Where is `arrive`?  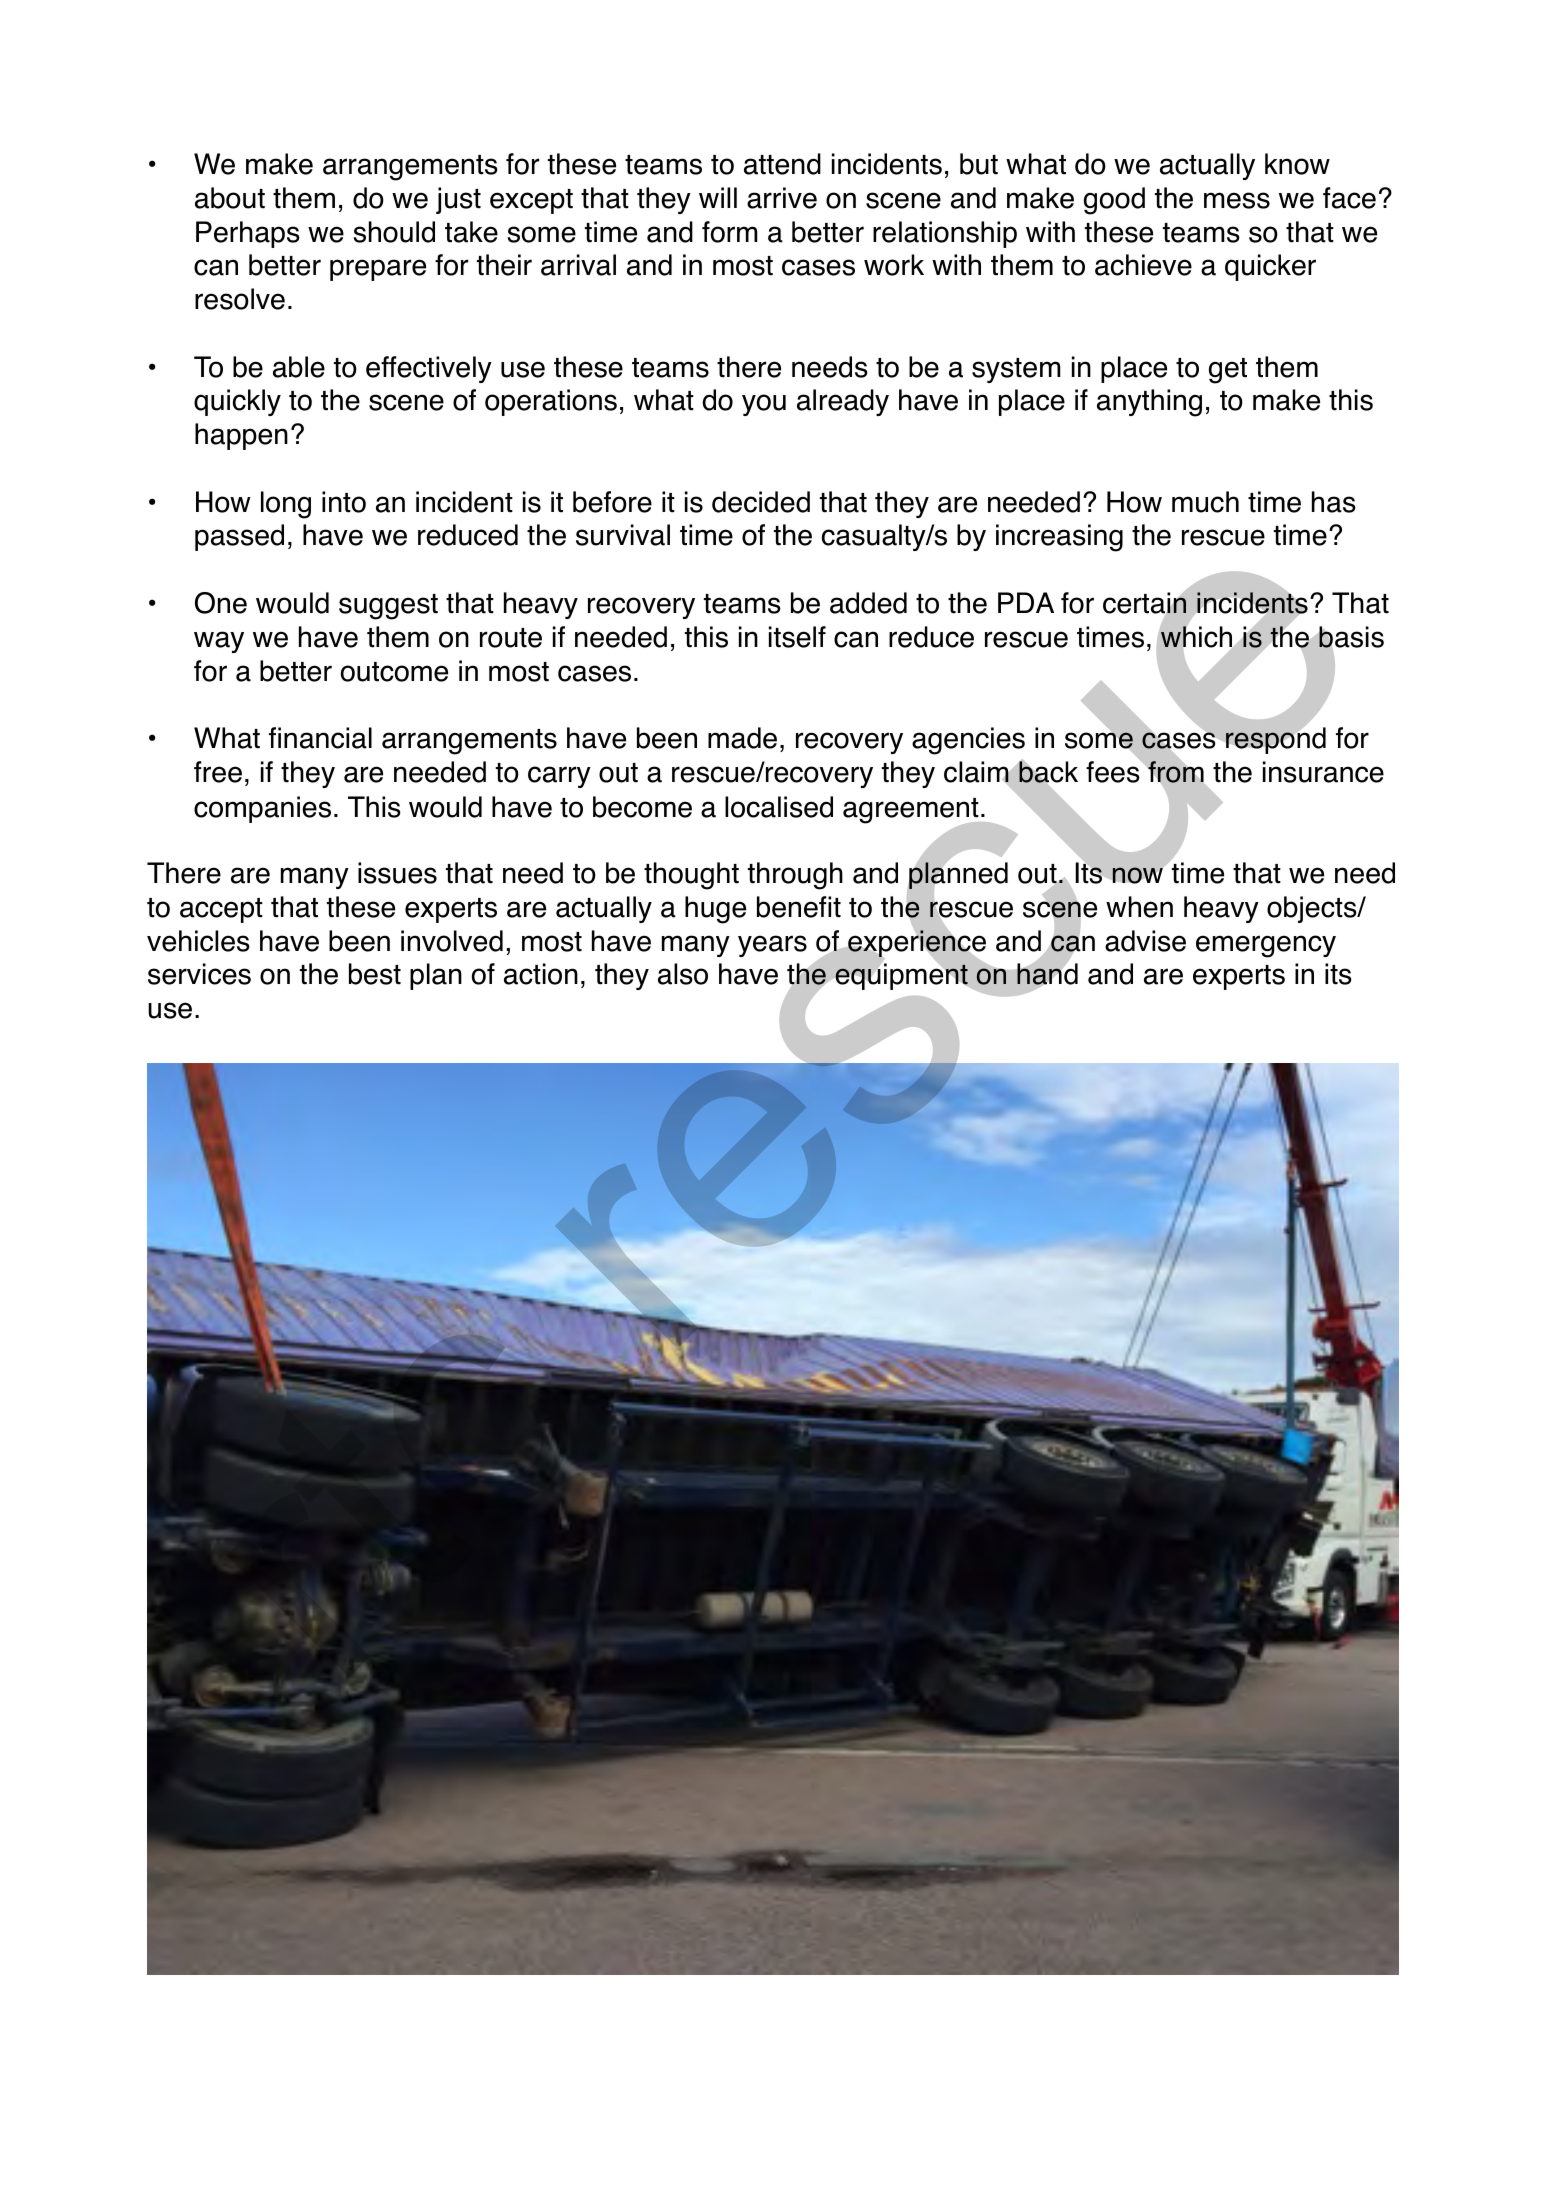 arrive is located at coordinates (782, 198).
